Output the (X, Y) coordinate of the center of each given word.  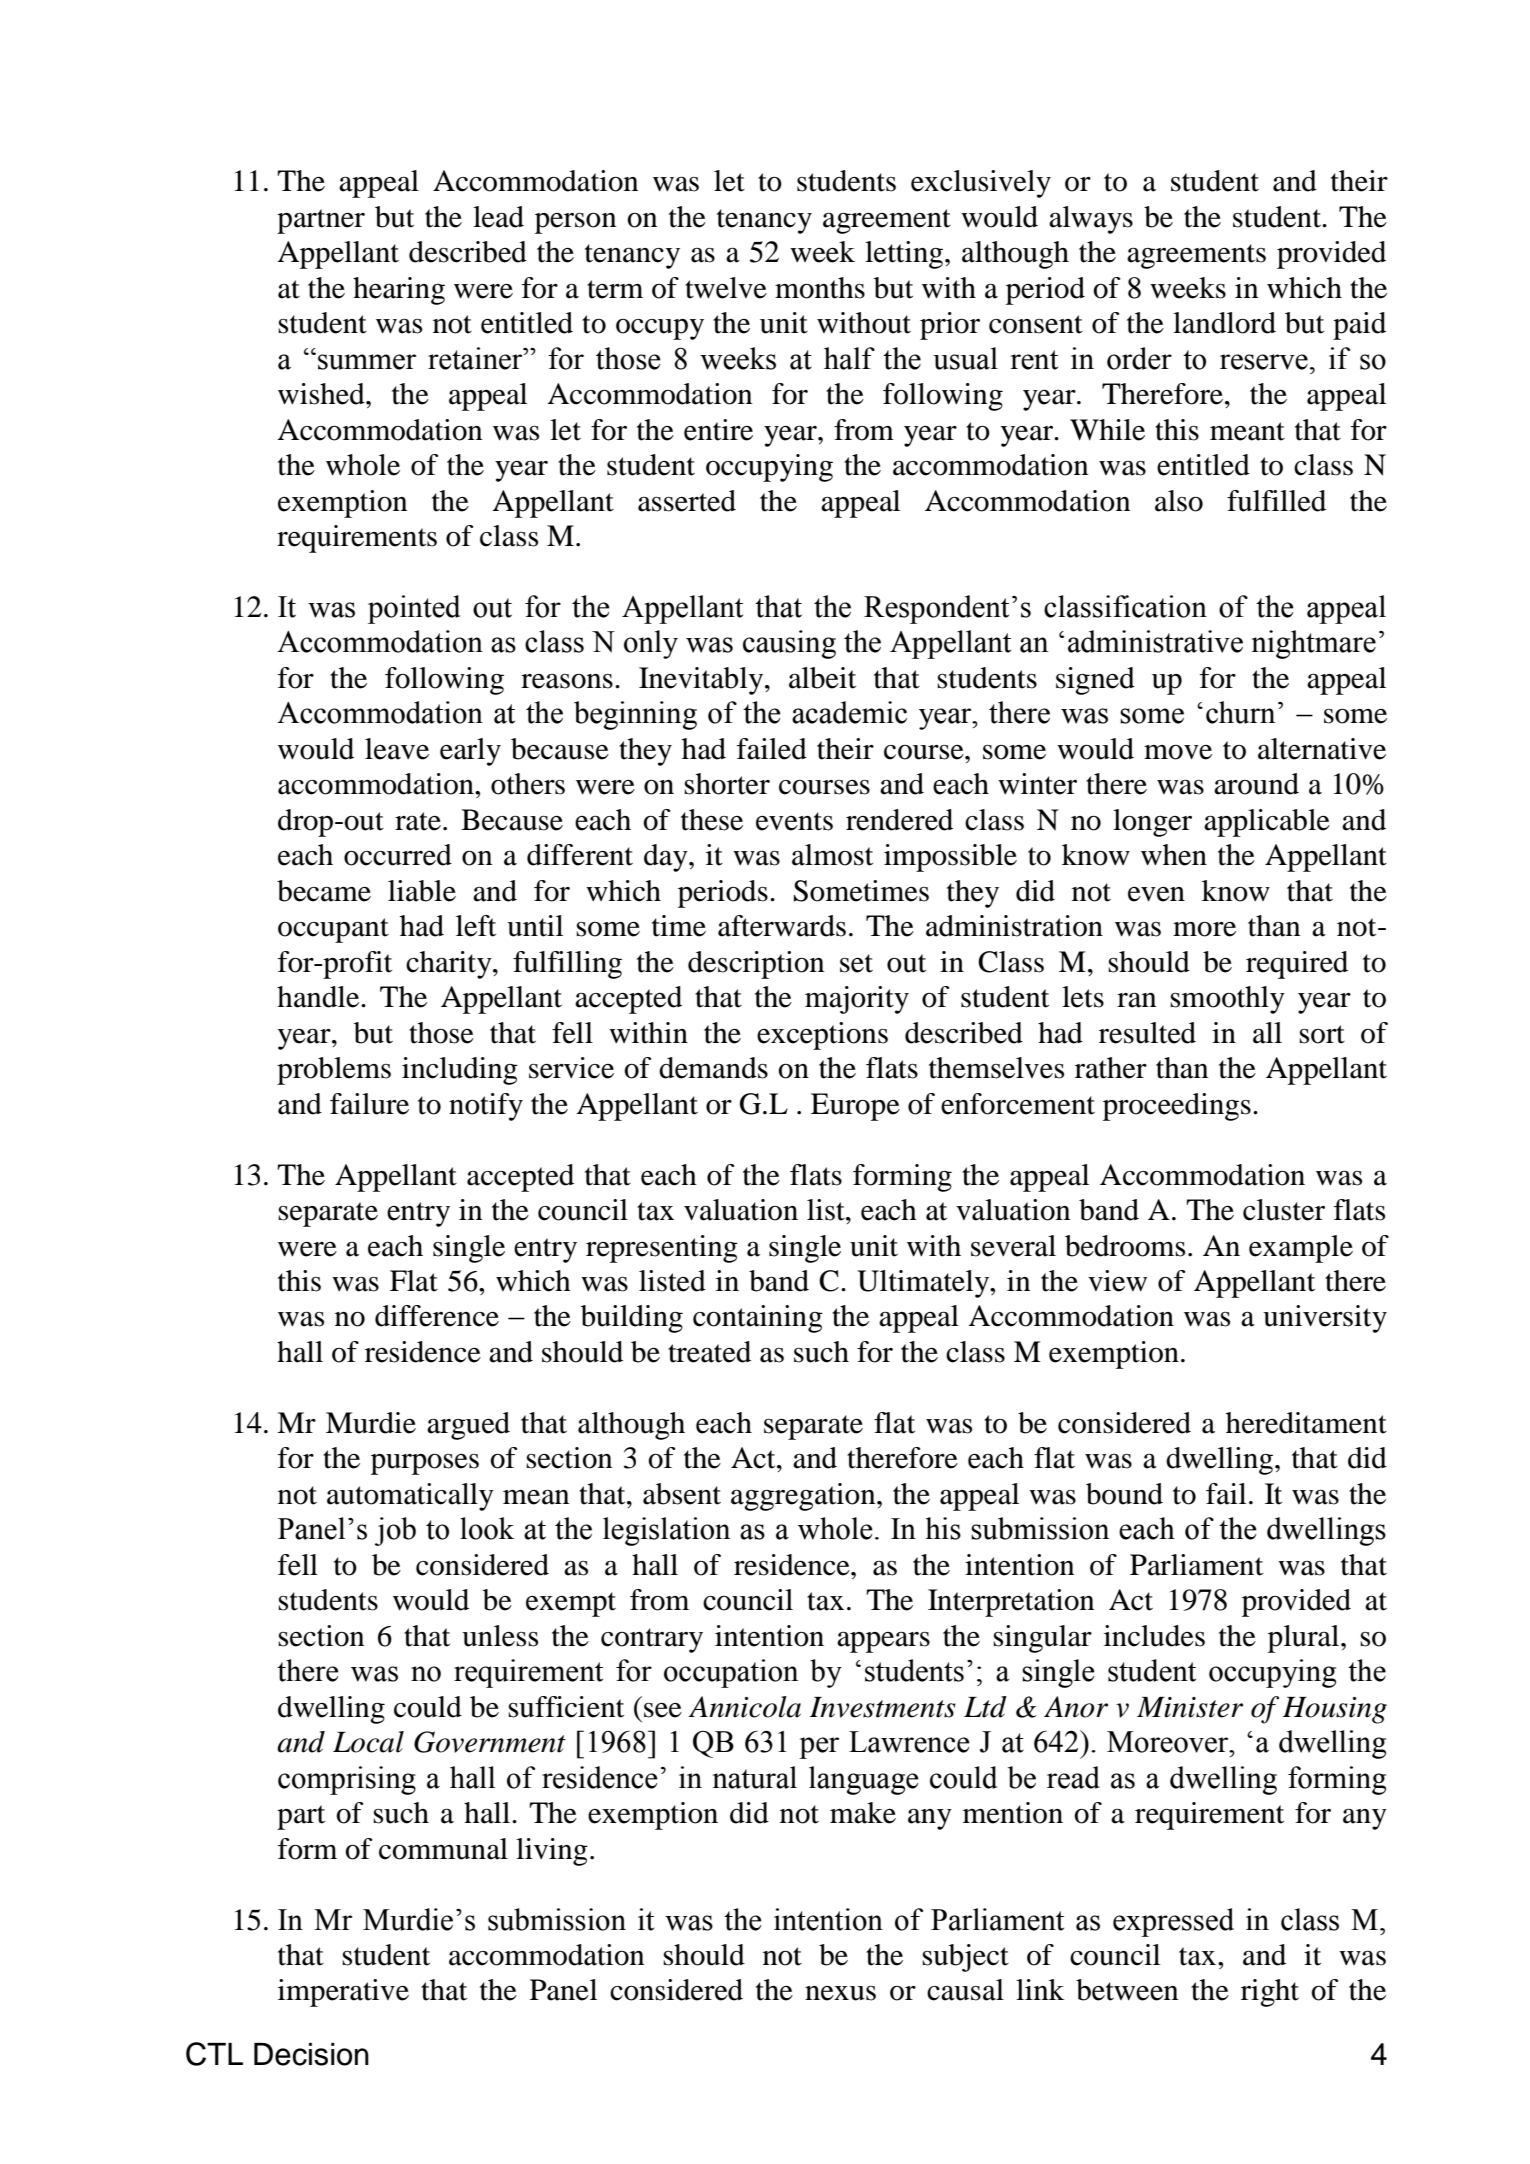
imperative (343, 1993)
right (1270, 1993)
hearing (399, 291)
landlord (1224, 323)
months (820, 288)
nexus (840, 1993)
